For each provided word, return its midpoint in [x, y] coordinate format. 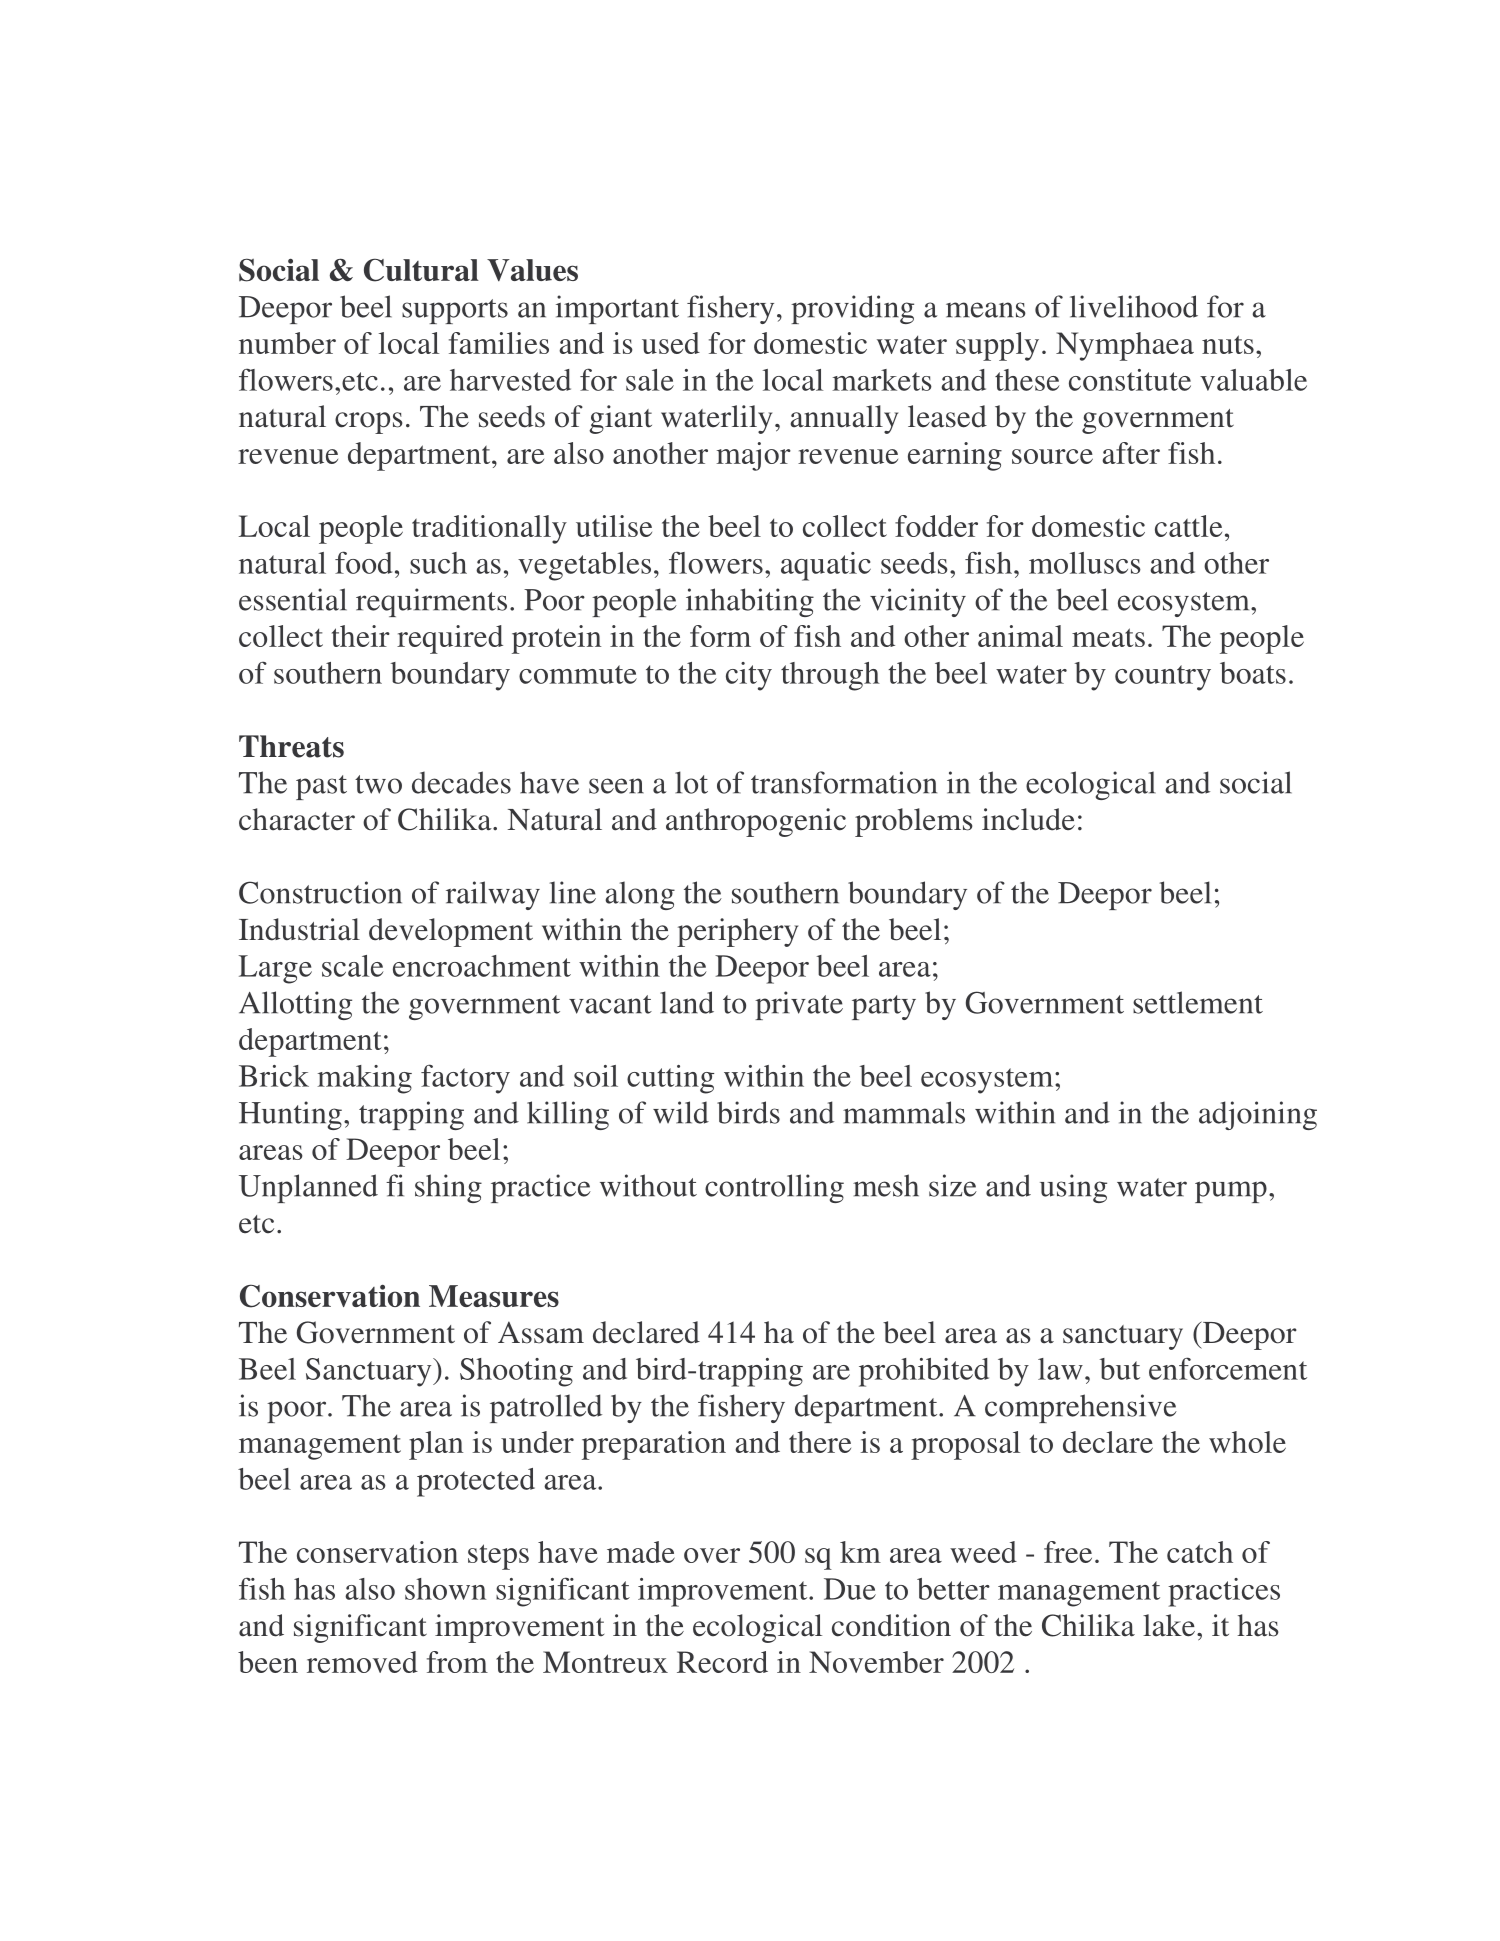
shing [448, 1188]
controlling [774, 1188]
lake [1170, 1625]
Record [722, 1662]
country [1163, 678]
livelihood [1134, 306]
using [1073, 1188]
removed [362, 1662]
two [378, 784]
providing [852, 309]
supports [455, 311]
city [749, 676]
